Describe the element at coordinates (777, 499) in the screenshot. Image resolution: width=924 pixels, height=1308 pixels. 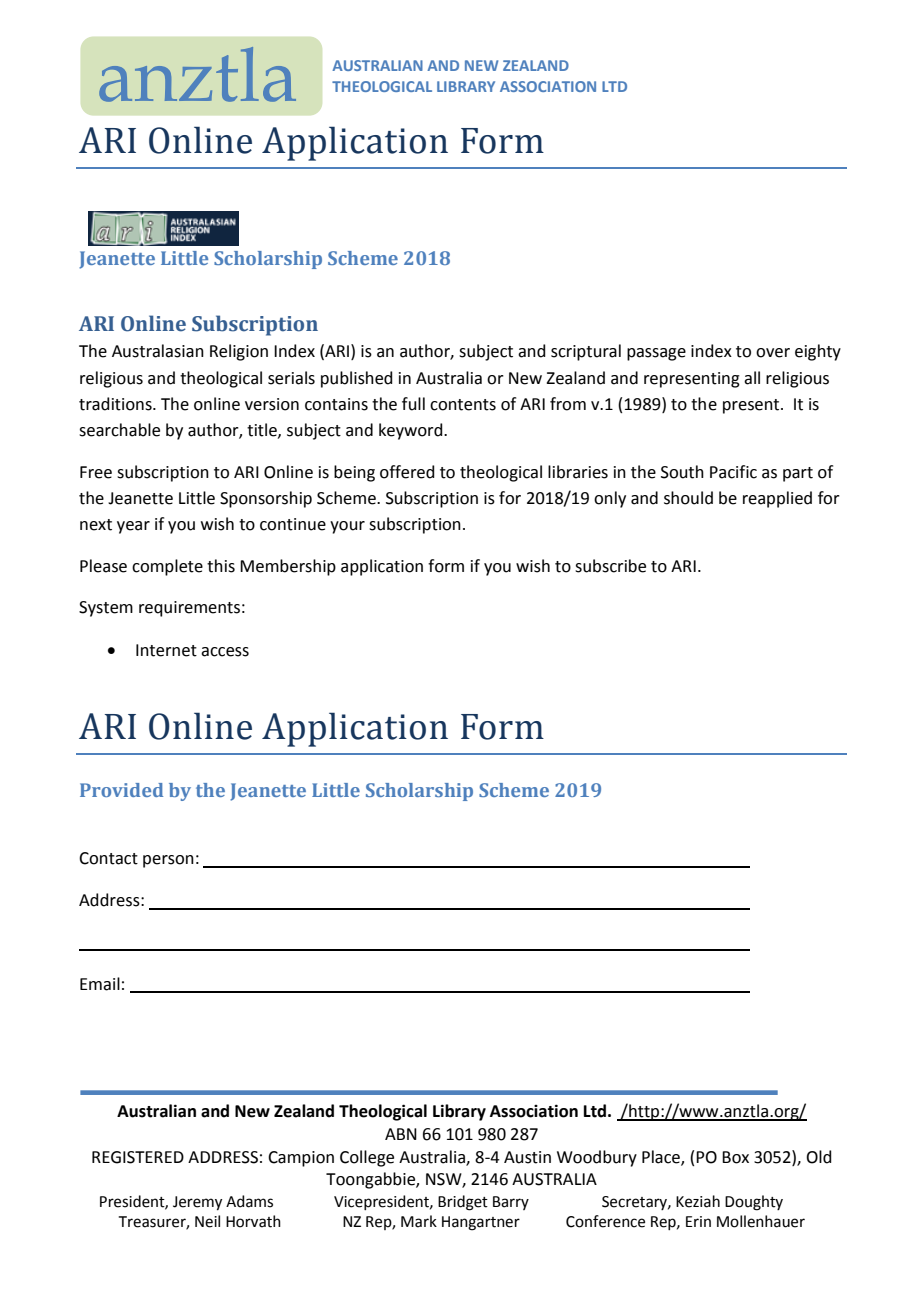
I see `reapplied` at that location.
